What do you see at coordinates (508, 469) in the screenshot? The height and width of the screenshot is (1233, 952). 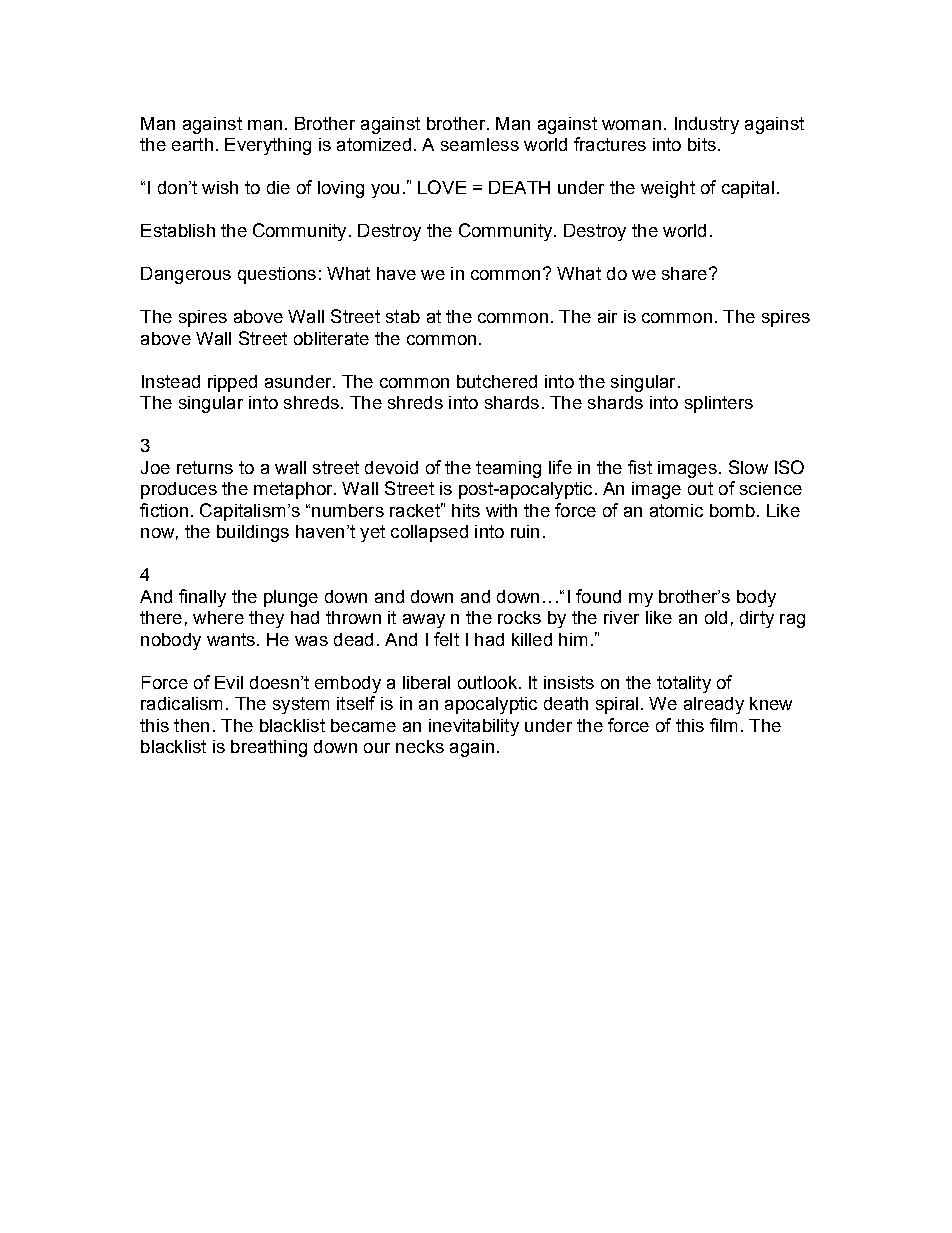 I see `teaming` at bounding box center [508, 469].
